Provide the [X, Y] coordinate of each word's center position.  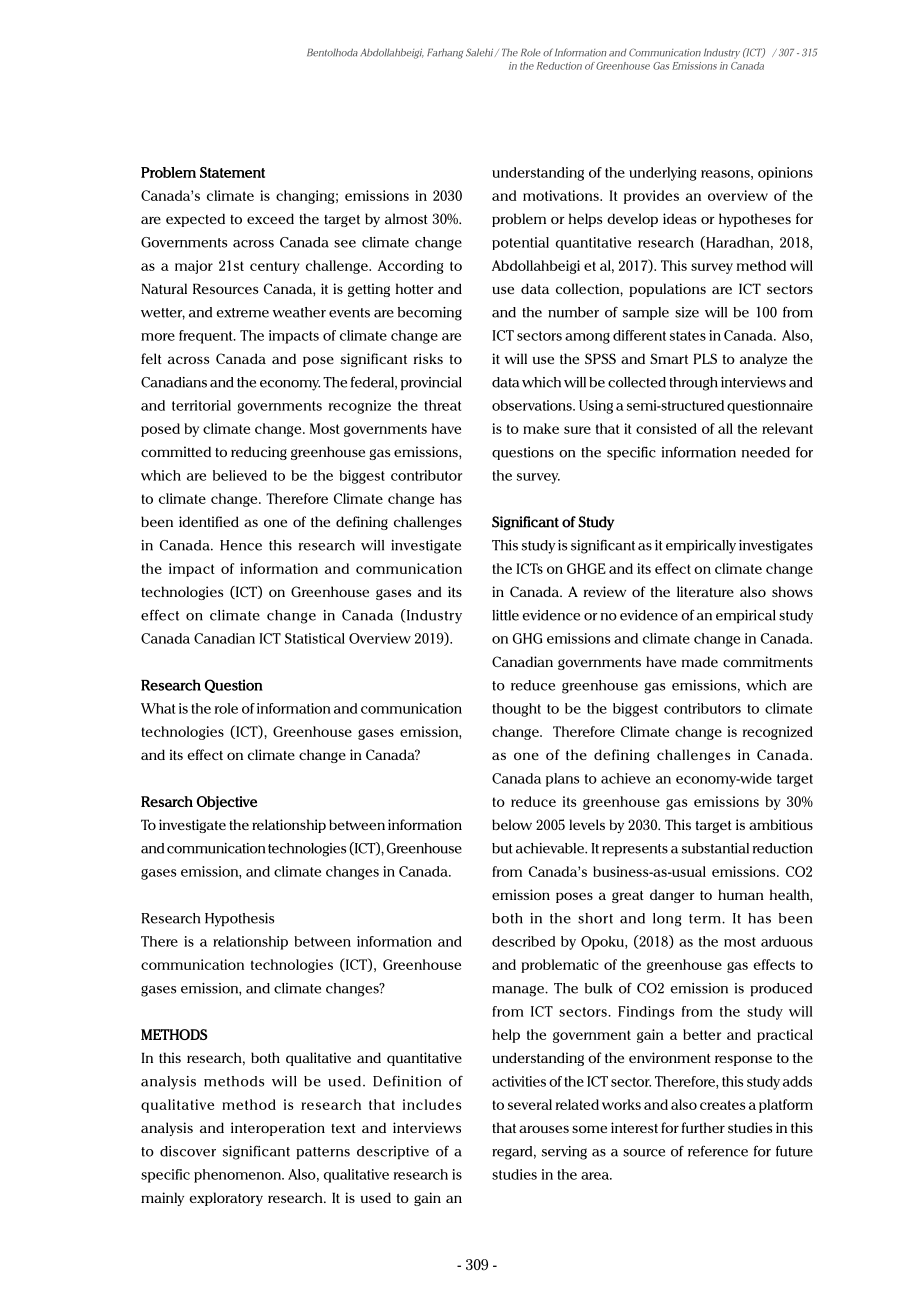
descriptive [393, 1153]
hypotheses [755, 220]
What [158, 708]
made [700, 661]
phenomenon [238, 1176]
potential [520, 243]
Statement [232, 172]
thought [516, 710]
